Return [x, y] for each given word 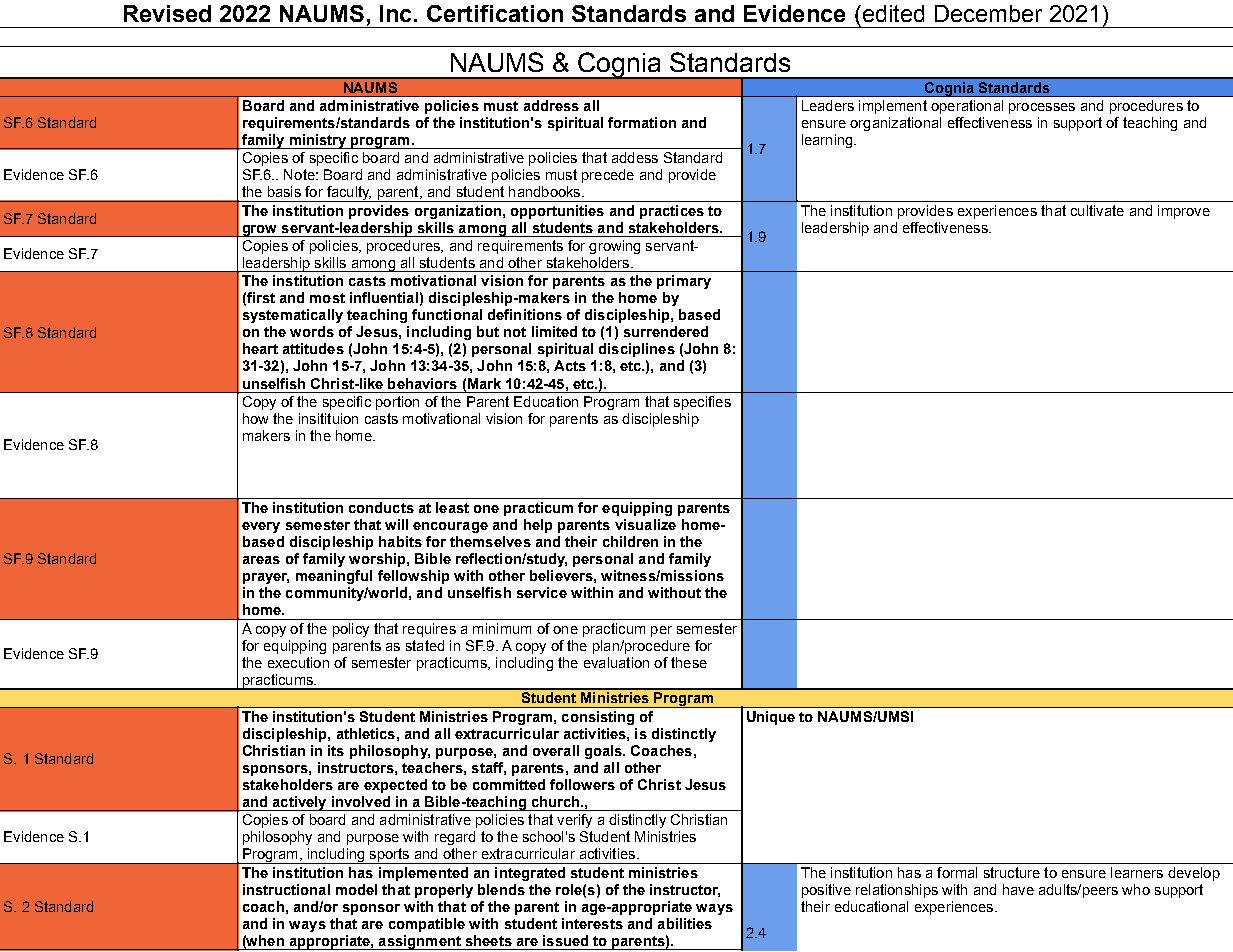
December [988, 13]
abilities [685, 923]
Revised [167, 13]
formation [642, 122]
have [1018, 889]
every [261, 527]
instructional [286, 889]
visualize [645, 524]
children [630, 541]
